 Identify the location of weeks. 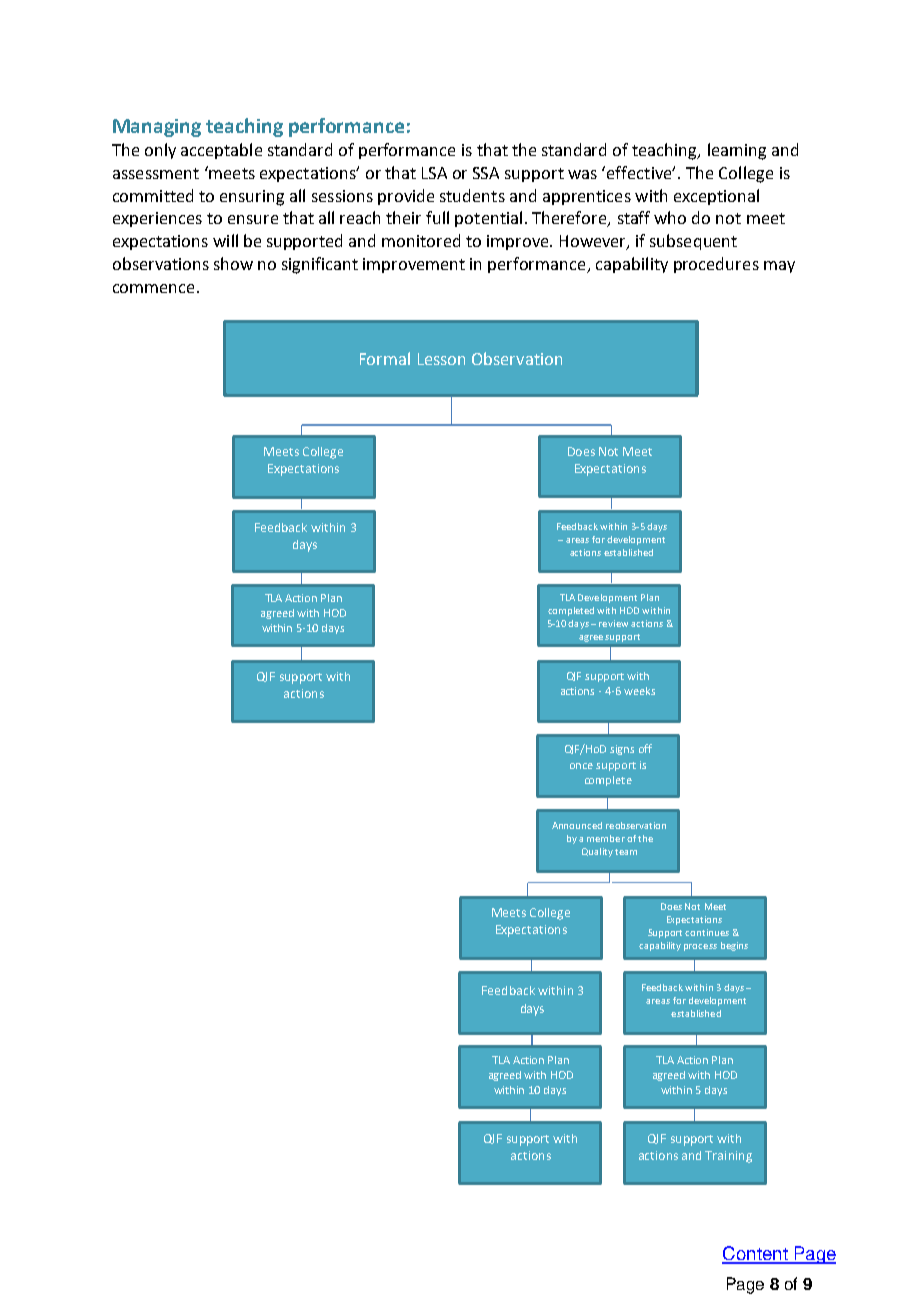
(639, 691).
